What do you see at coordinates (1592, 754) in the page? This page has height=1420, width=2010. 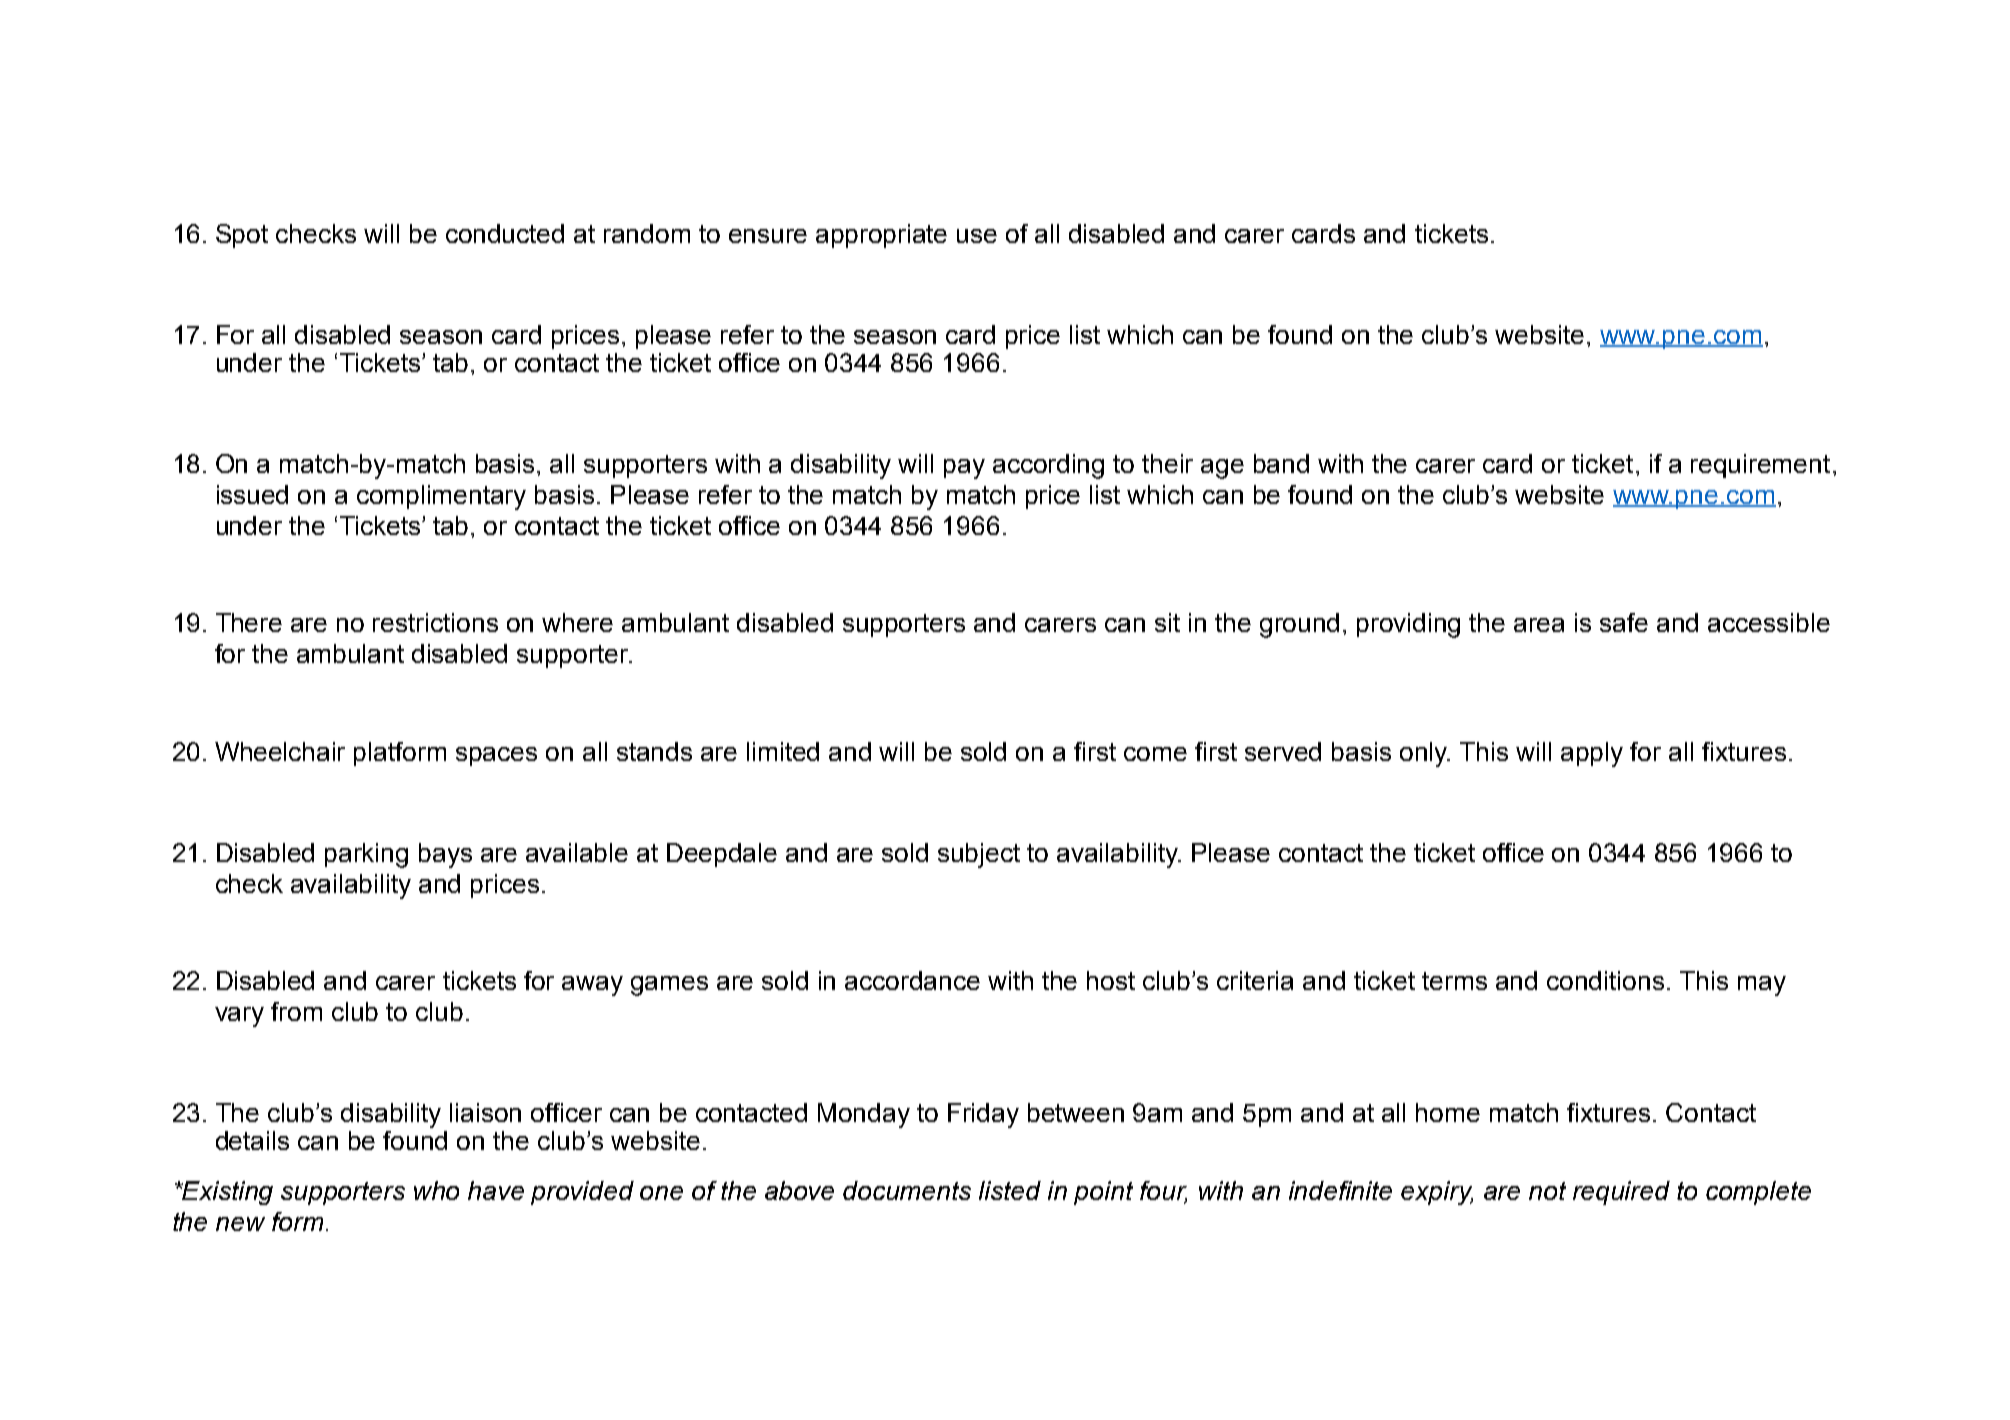 I see `apply` at bounding box center [1592, 754].
